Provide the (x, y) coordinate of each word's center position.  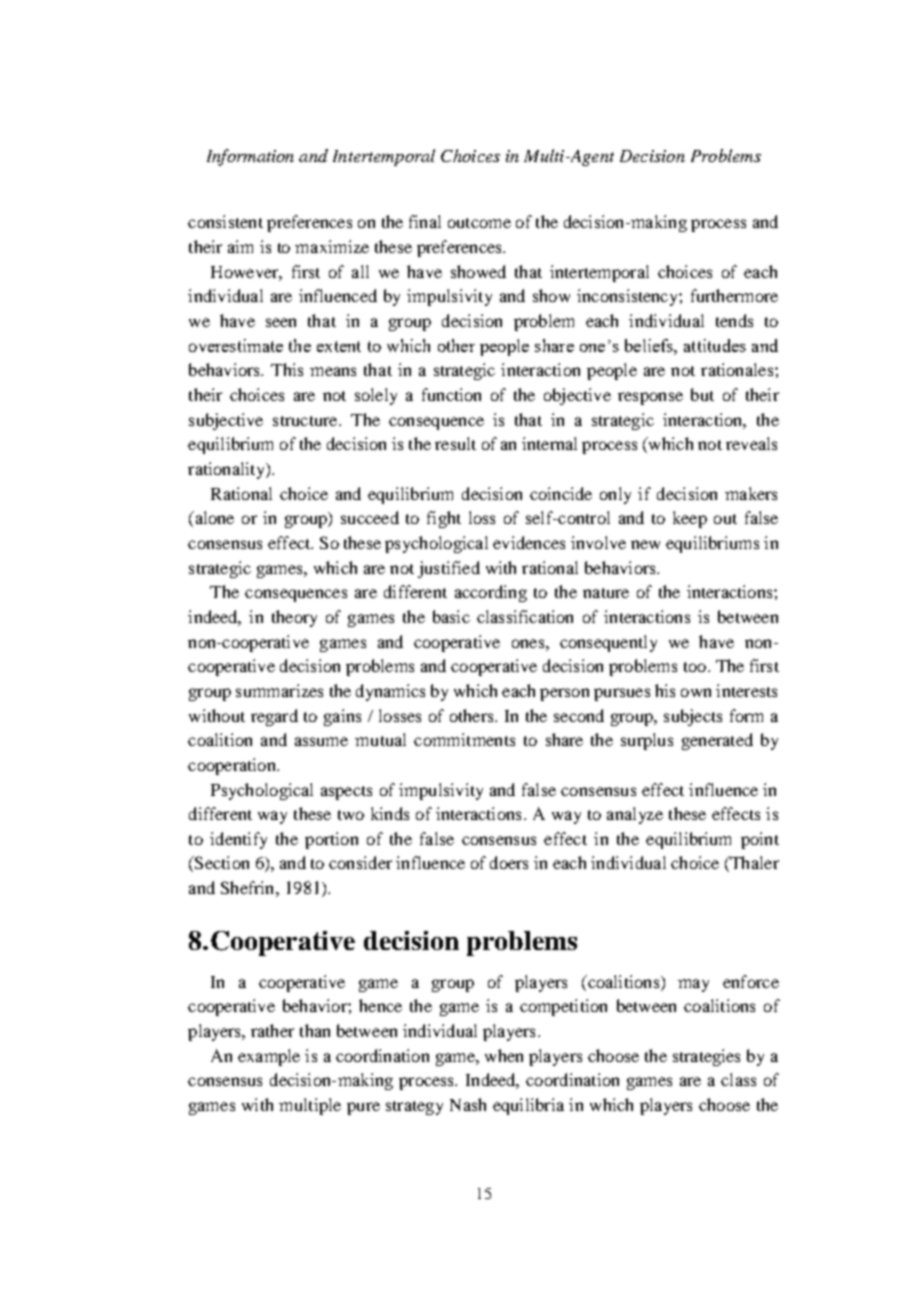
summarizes (279, 690)
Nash (468, 1104)
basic (451, 616)
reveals (751, 443)
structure (306, 421)
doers (509, 862)
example (269, 1057)
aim (240, 246)
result (455, 443)
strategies (706, 1057)
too (695, 667)
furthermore (734, 295)
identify (238, 840)
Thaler (753, 864)
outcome (479, 223)
